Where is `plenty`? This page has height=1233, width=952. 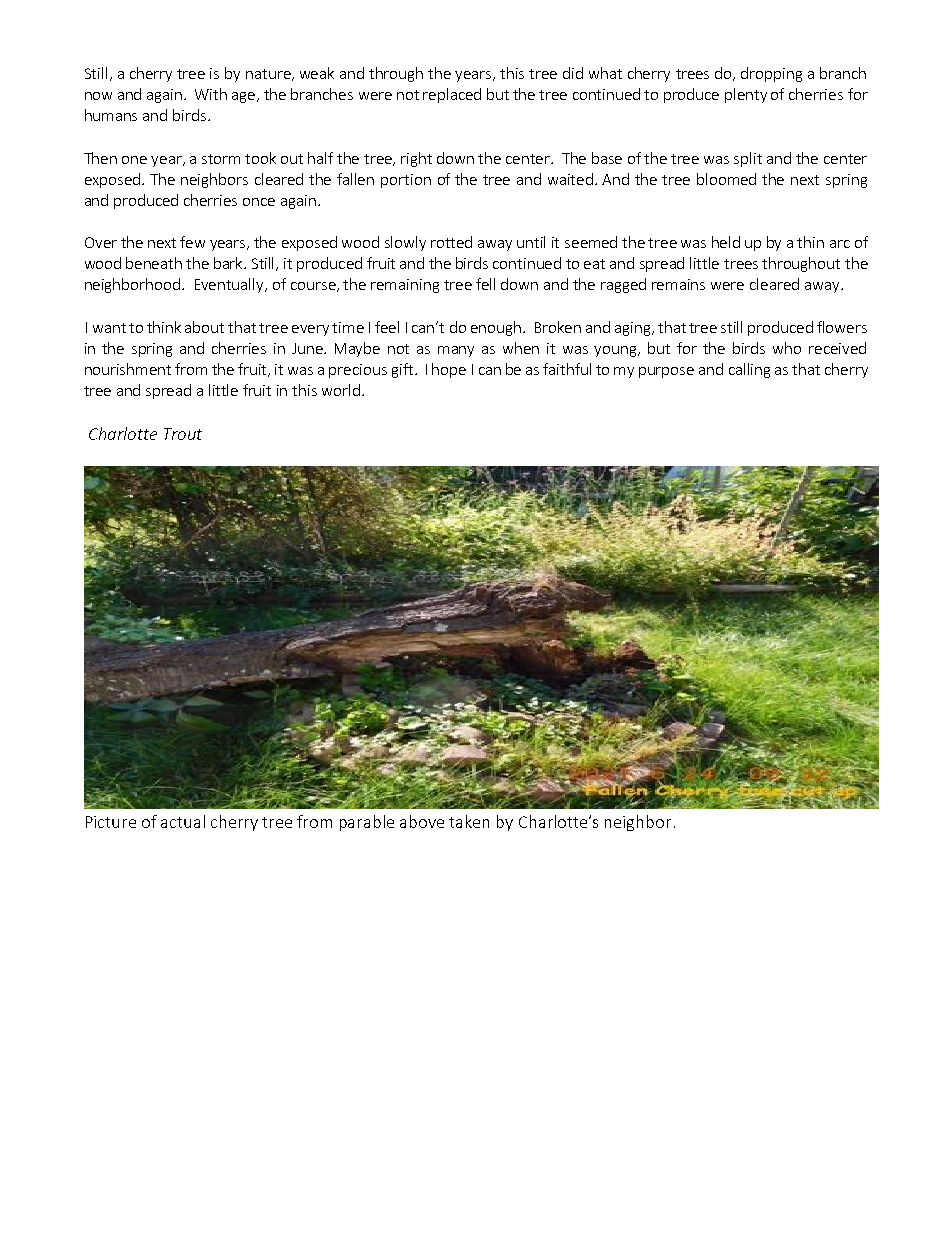 plenty is located at coordinates (746, 95).
